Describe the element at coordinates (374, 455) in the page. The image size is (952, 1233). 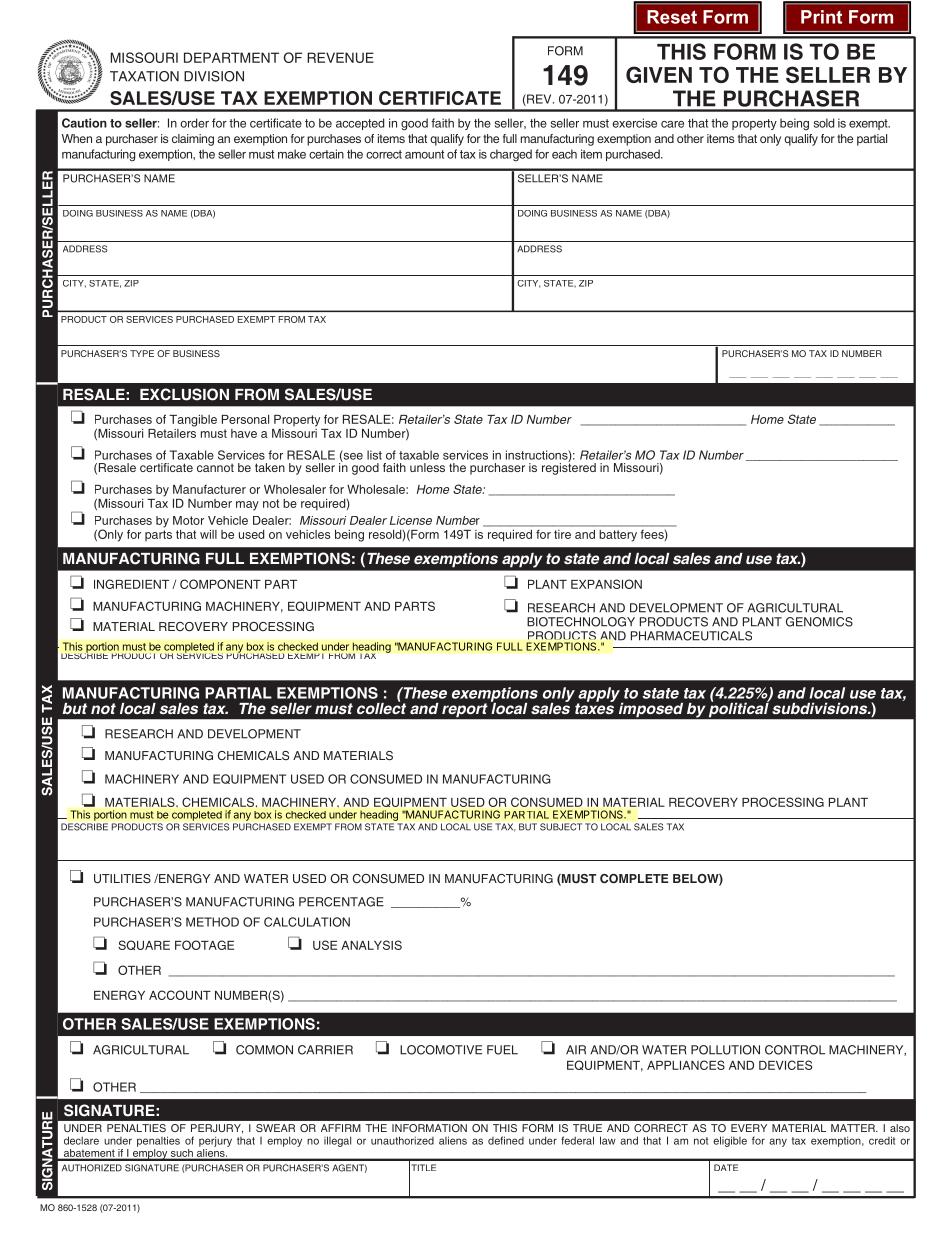
I see `list` at that location.
